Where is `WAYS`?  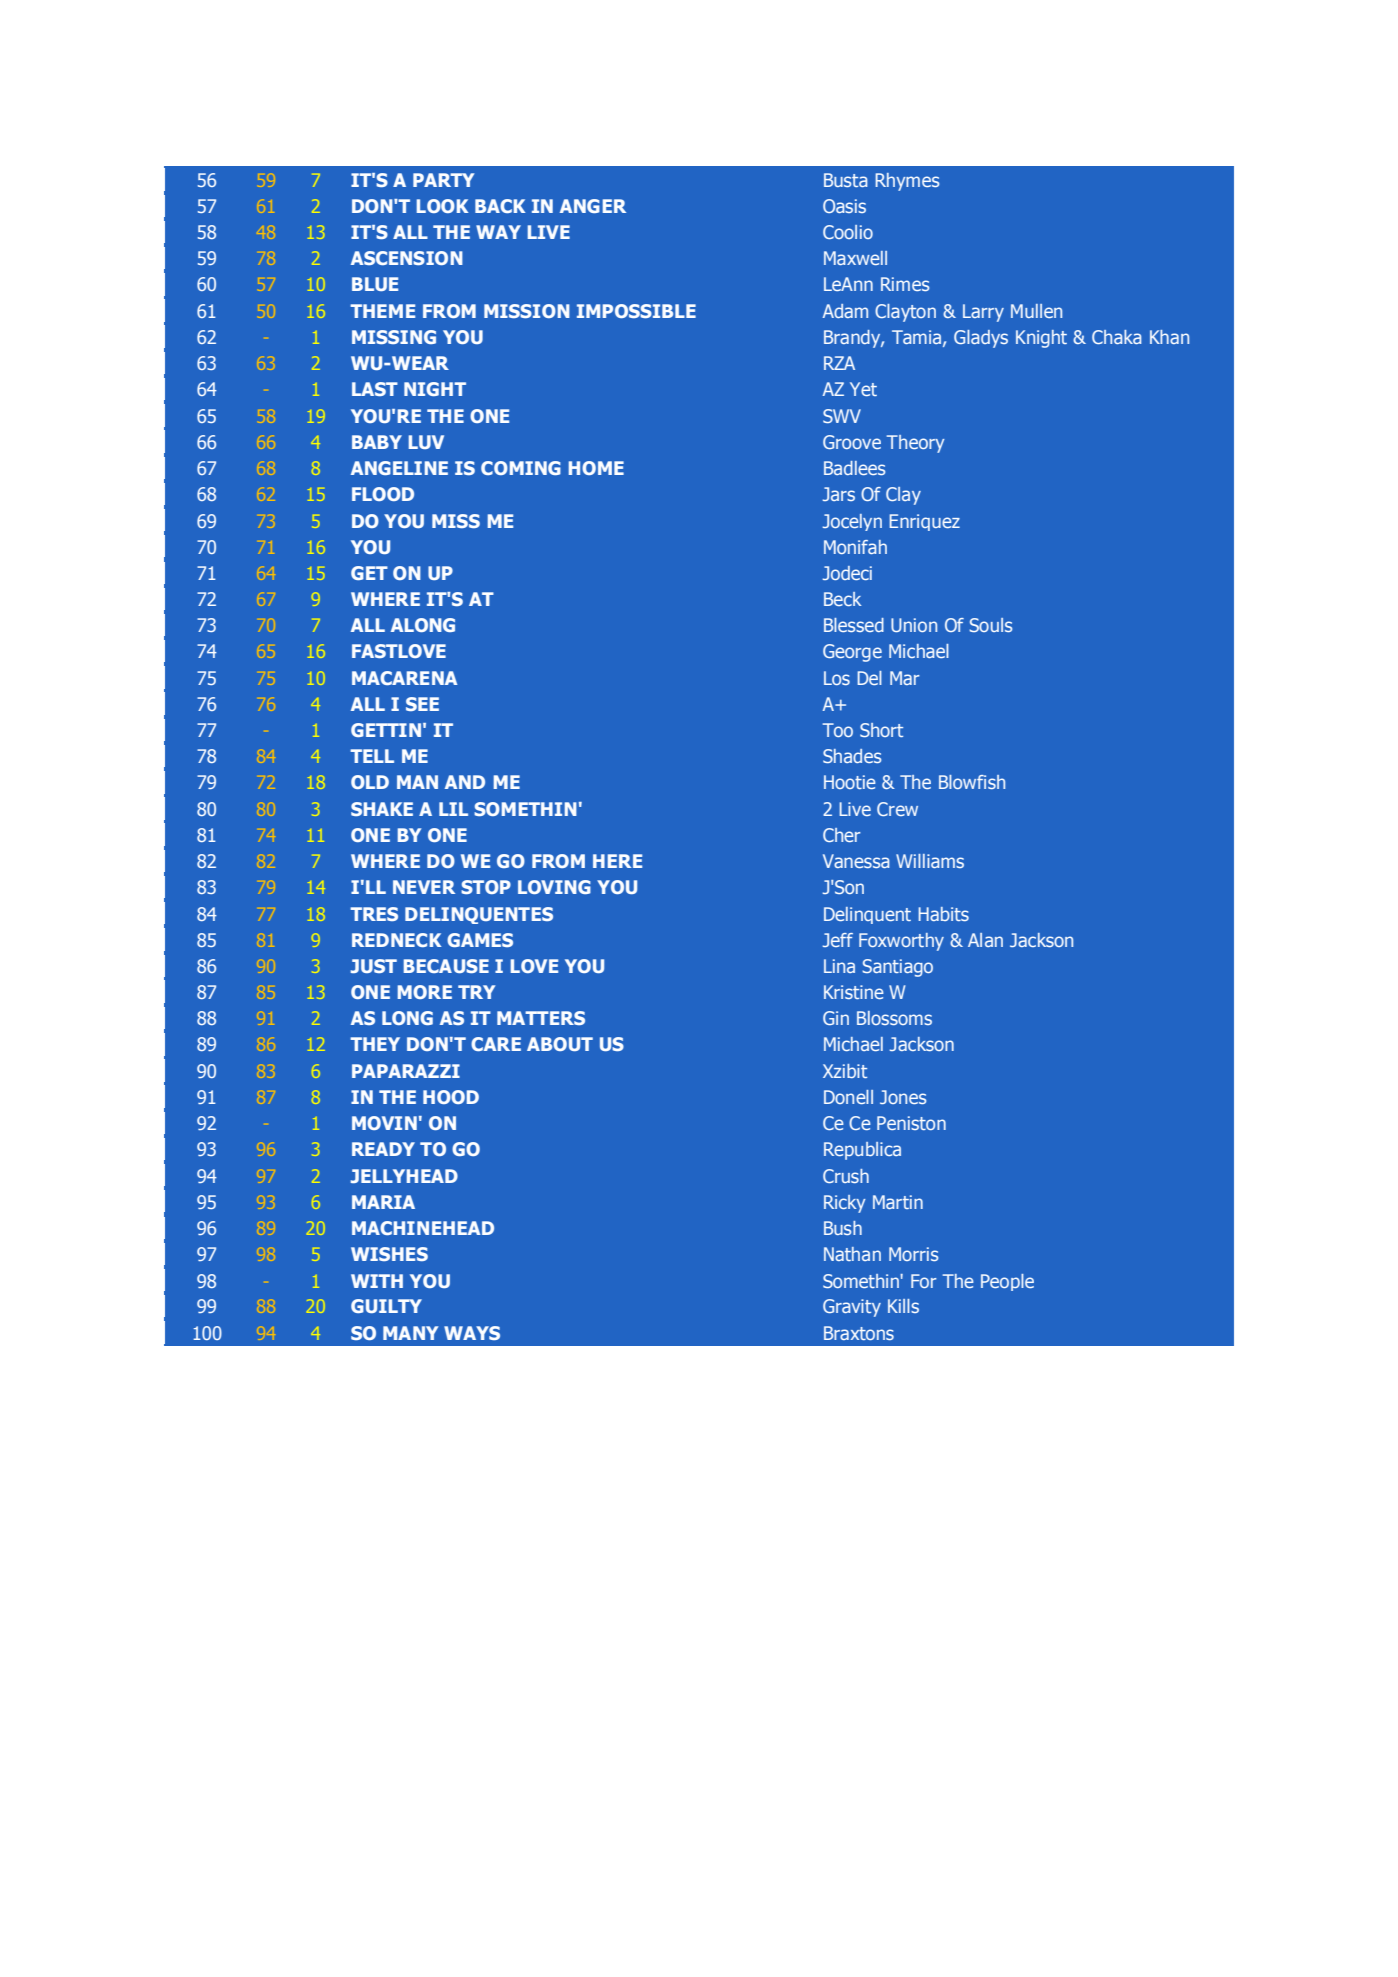
WAYS is located at coordinates (472, 1333).
